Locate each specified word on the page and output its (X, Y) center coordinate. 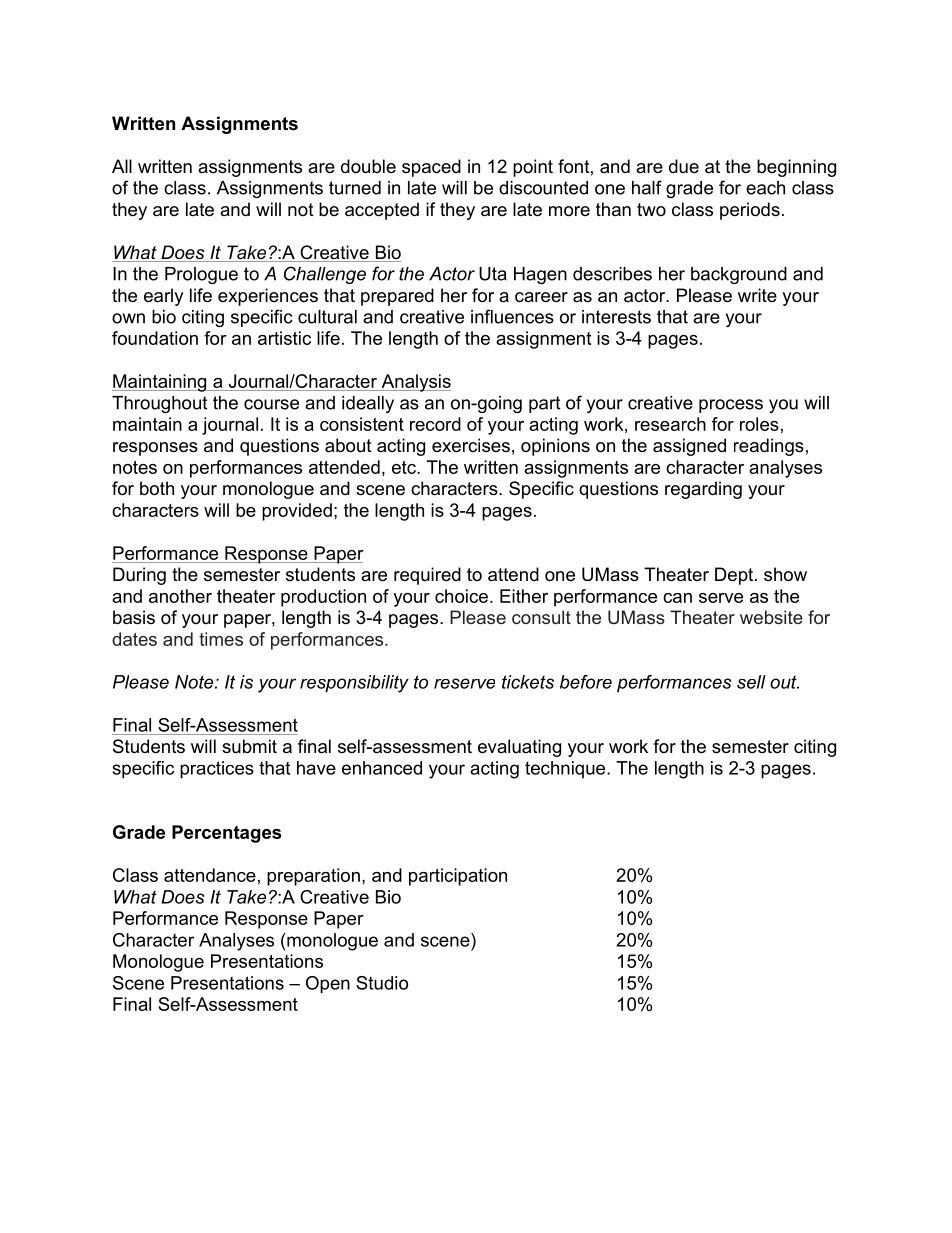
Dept (735, 576)
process (731, 406)
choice (461, 596)
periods (750, 211)
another (180, 596)
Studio (382, 983)
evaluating (519, 748)
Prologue (201, 275)
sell (751, 682)
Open (328, 985)
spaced (431, 168)
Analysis (415, 383)
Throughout (159, 404)
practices (217, 770)
